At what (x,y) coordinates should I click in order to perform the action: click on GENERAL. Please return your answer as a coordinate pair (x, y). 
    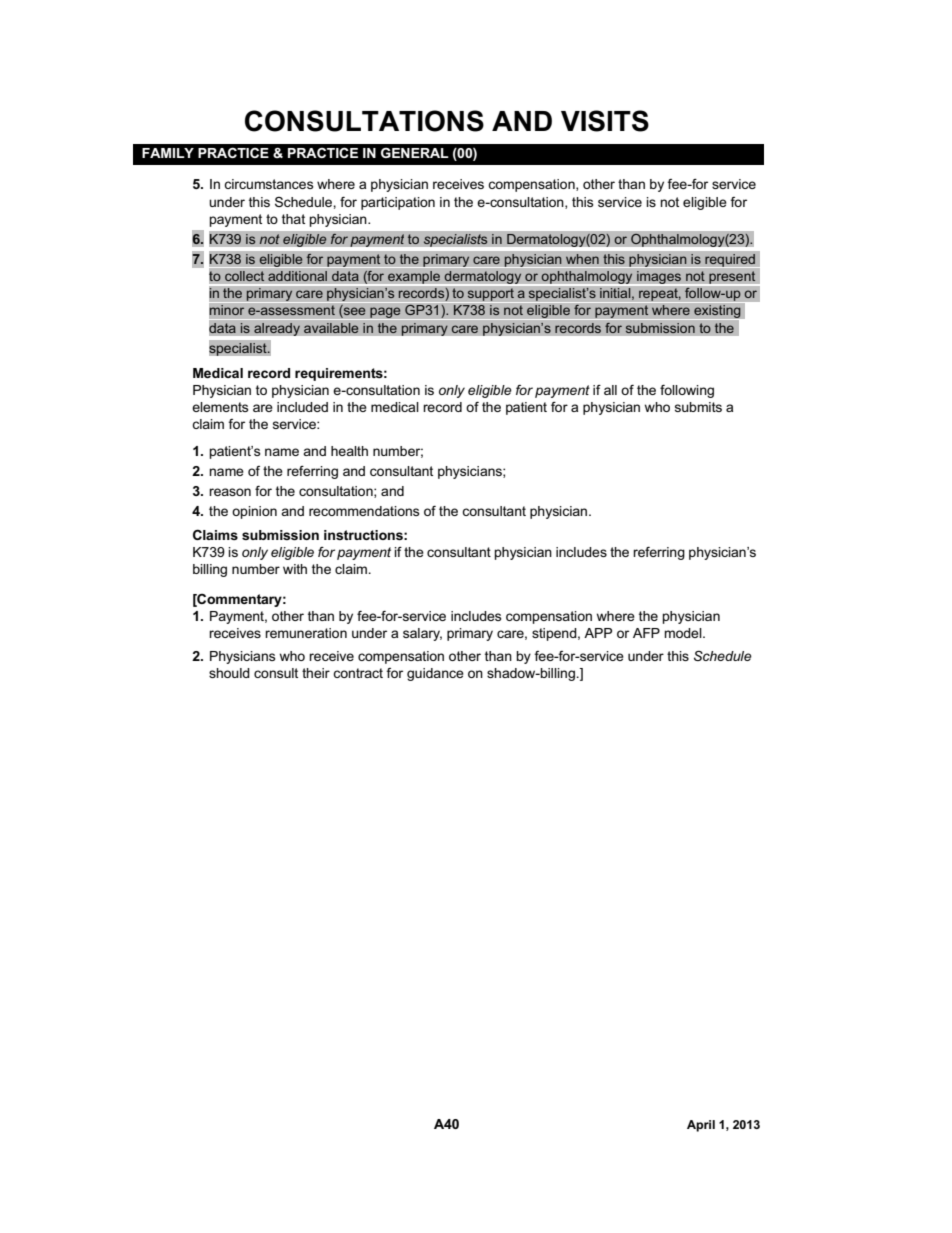
    Looking at the image, I should click on (415, 152).
